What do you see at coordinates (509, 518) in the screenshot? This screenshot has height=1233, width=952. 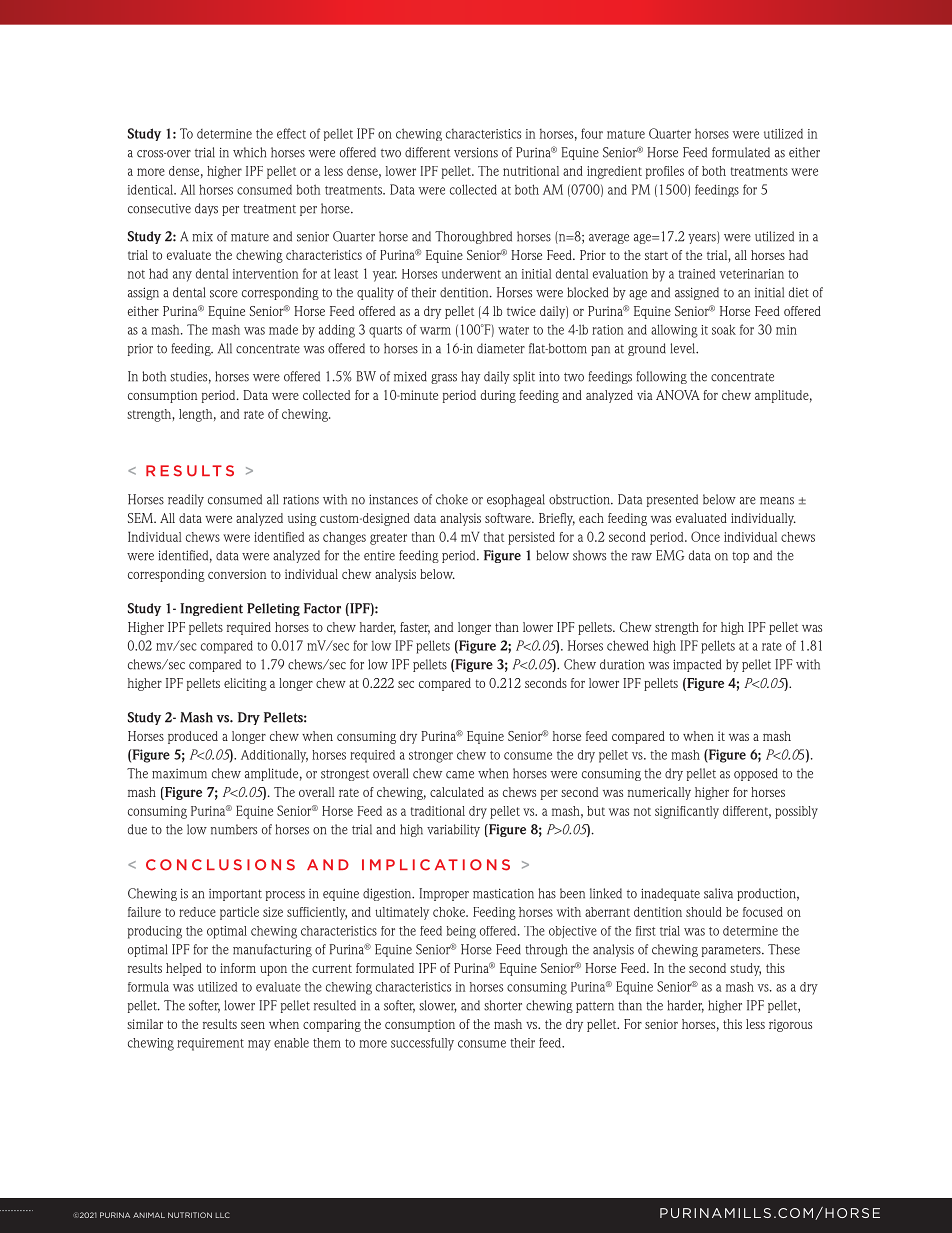 I see `software` at bounding box center [509, 518].
